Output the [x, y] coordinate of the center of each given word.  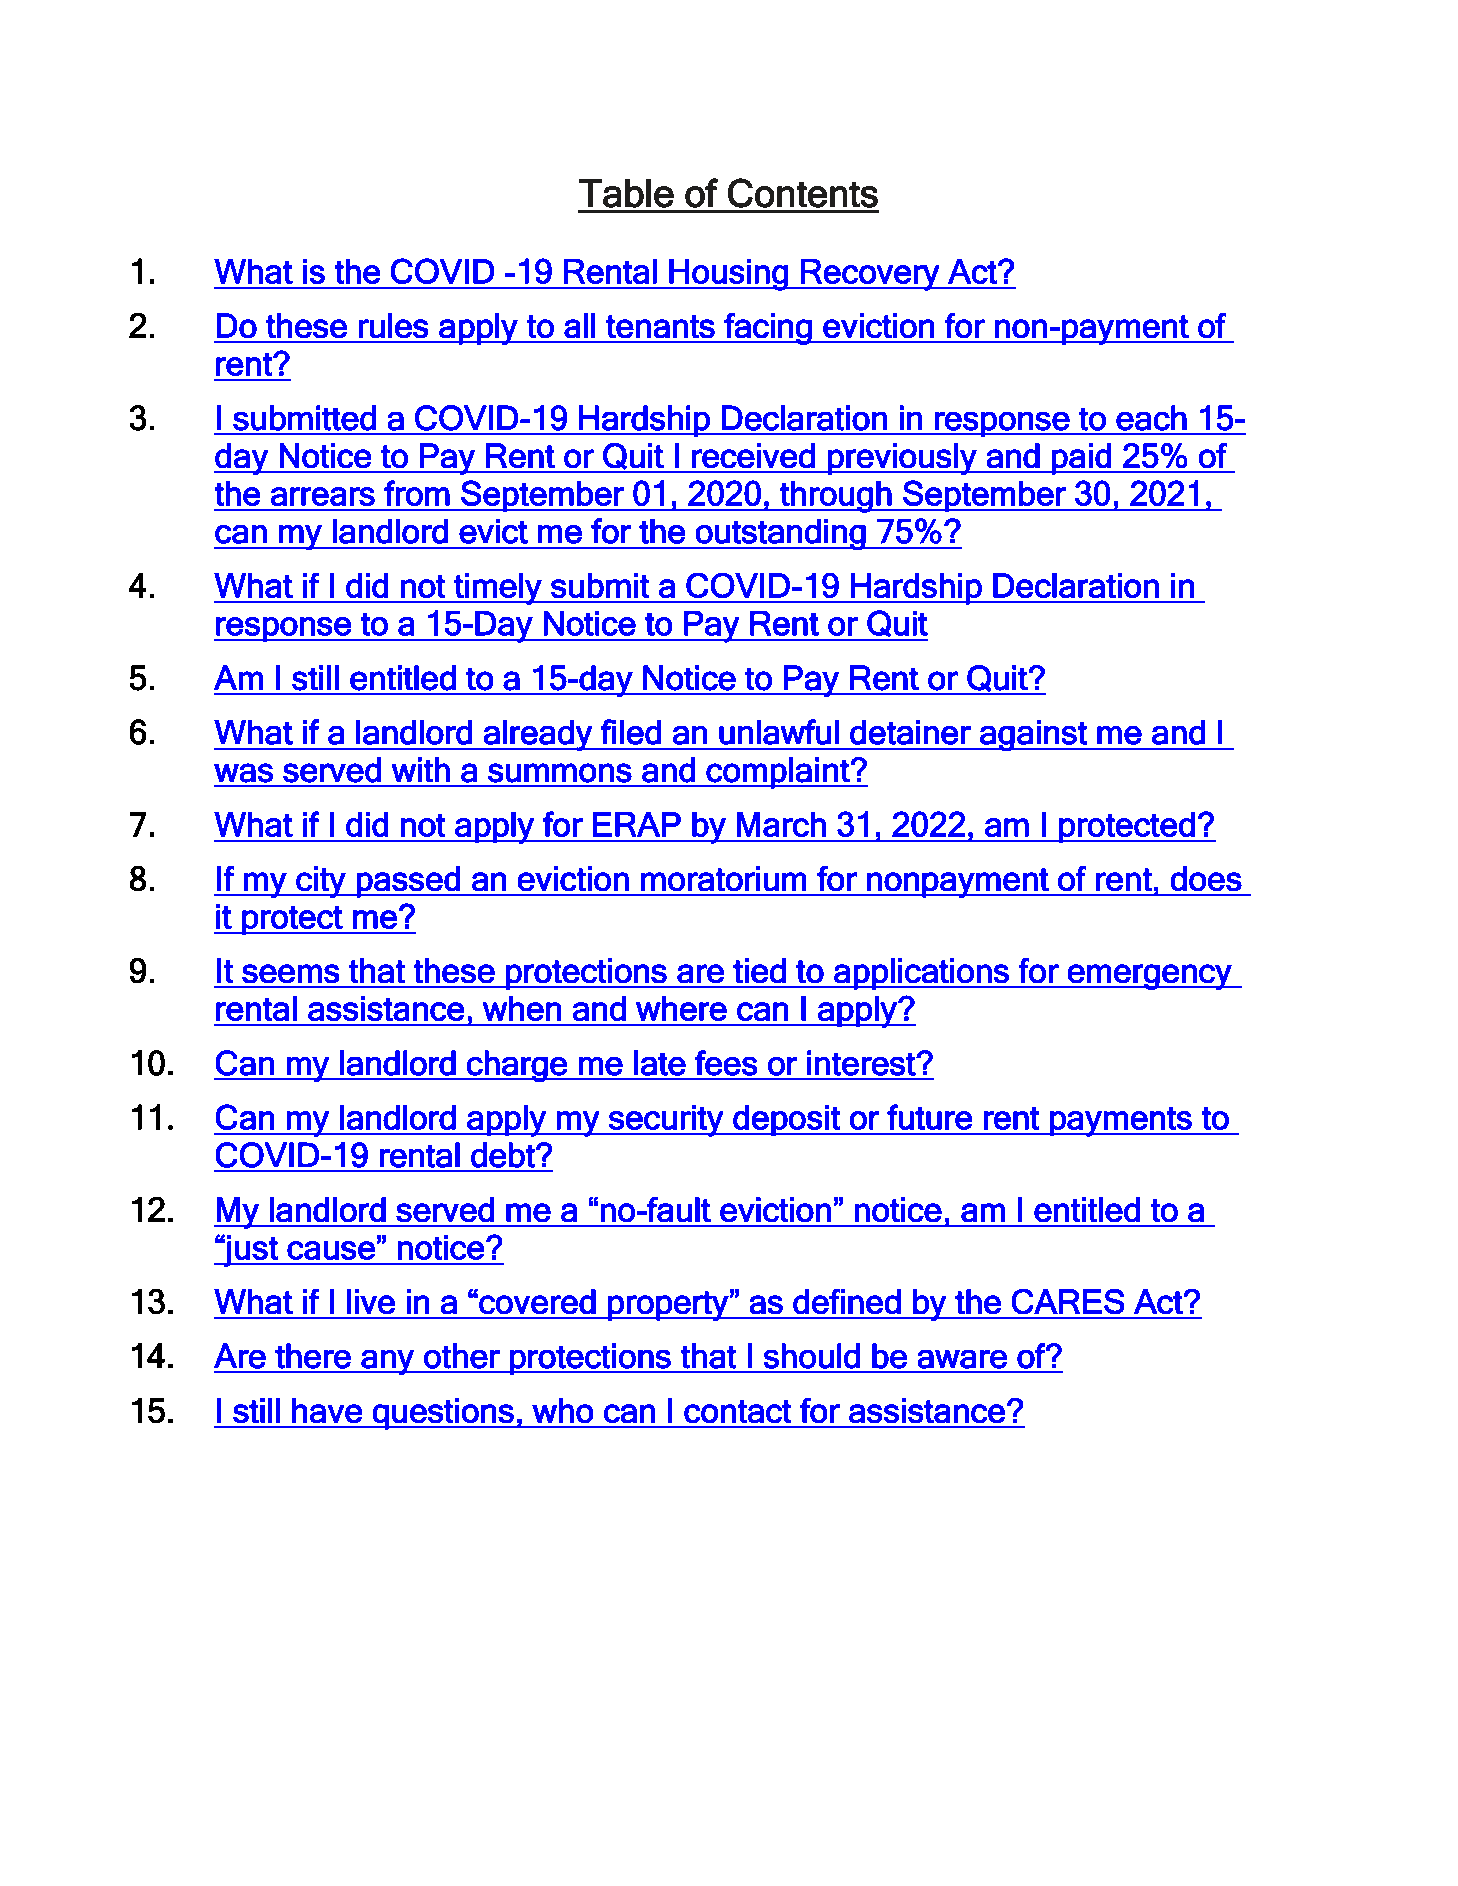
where [681, 1008]
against [1033, 735]
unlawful [779, 732]
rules [393, 325]
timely [498, 589]
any [387, 1362]
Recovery [870, 275]
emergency [1150, 977]
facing [768, 329]
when [522, 1008]
